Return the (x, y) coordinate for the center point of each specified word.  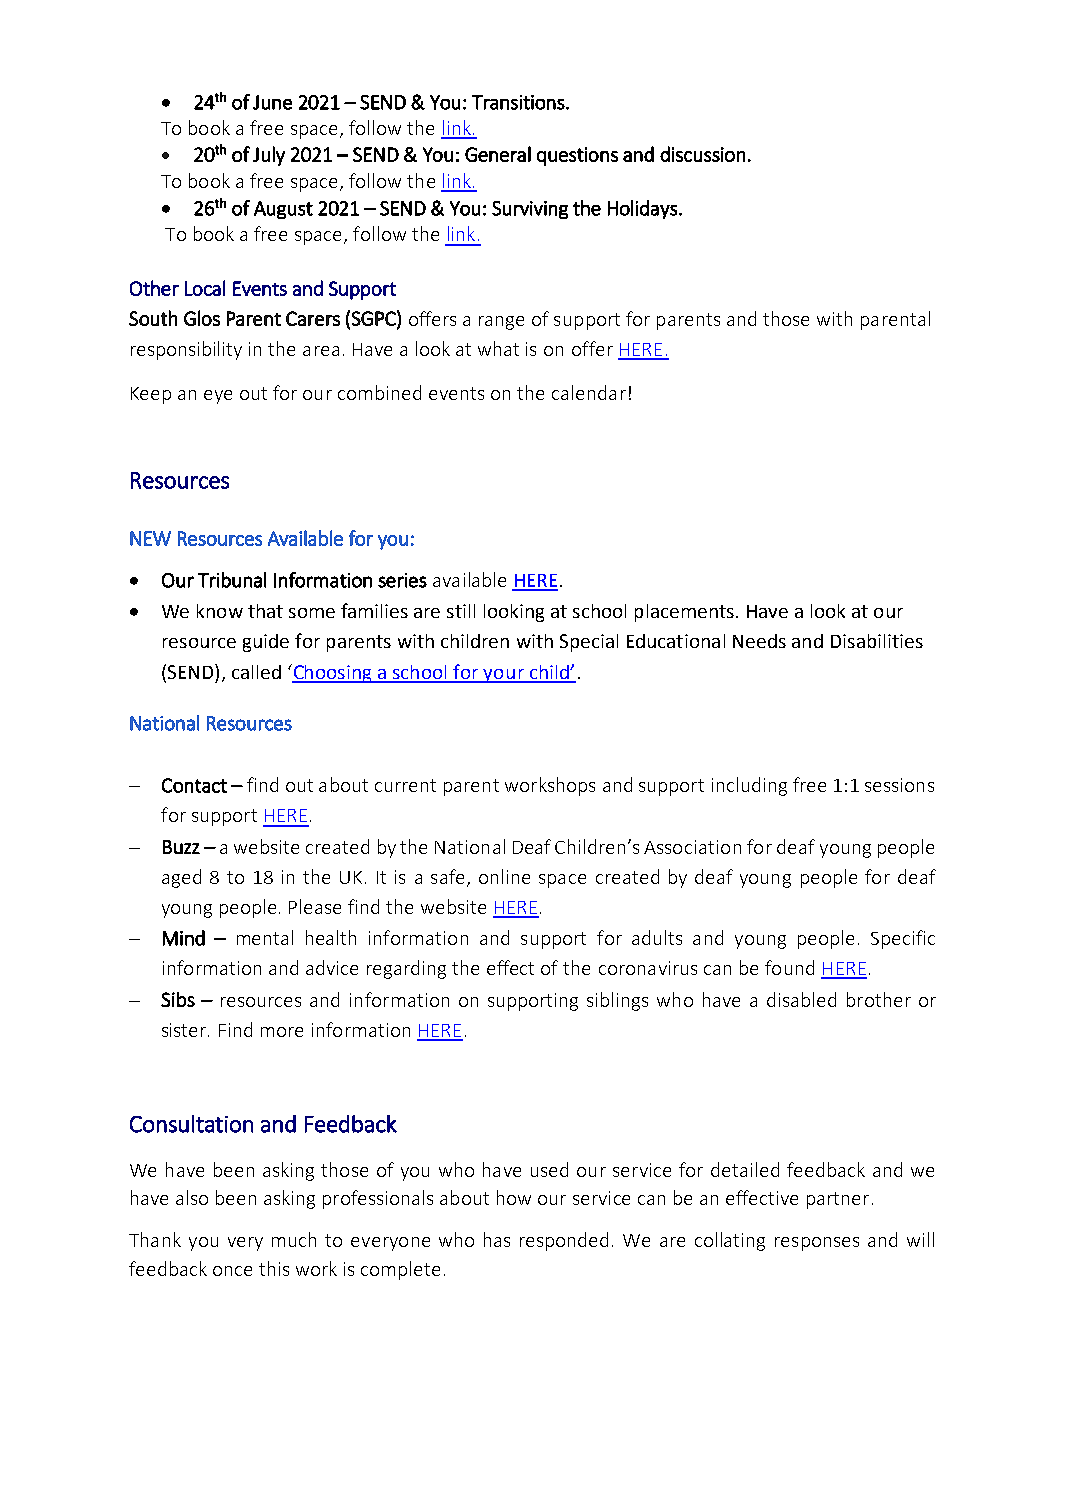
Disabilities (877, 641)
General (498, 154)
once (232, 1271)
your (504, 676)
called (256, 672)
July (269, 156)
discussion (702, 154)
